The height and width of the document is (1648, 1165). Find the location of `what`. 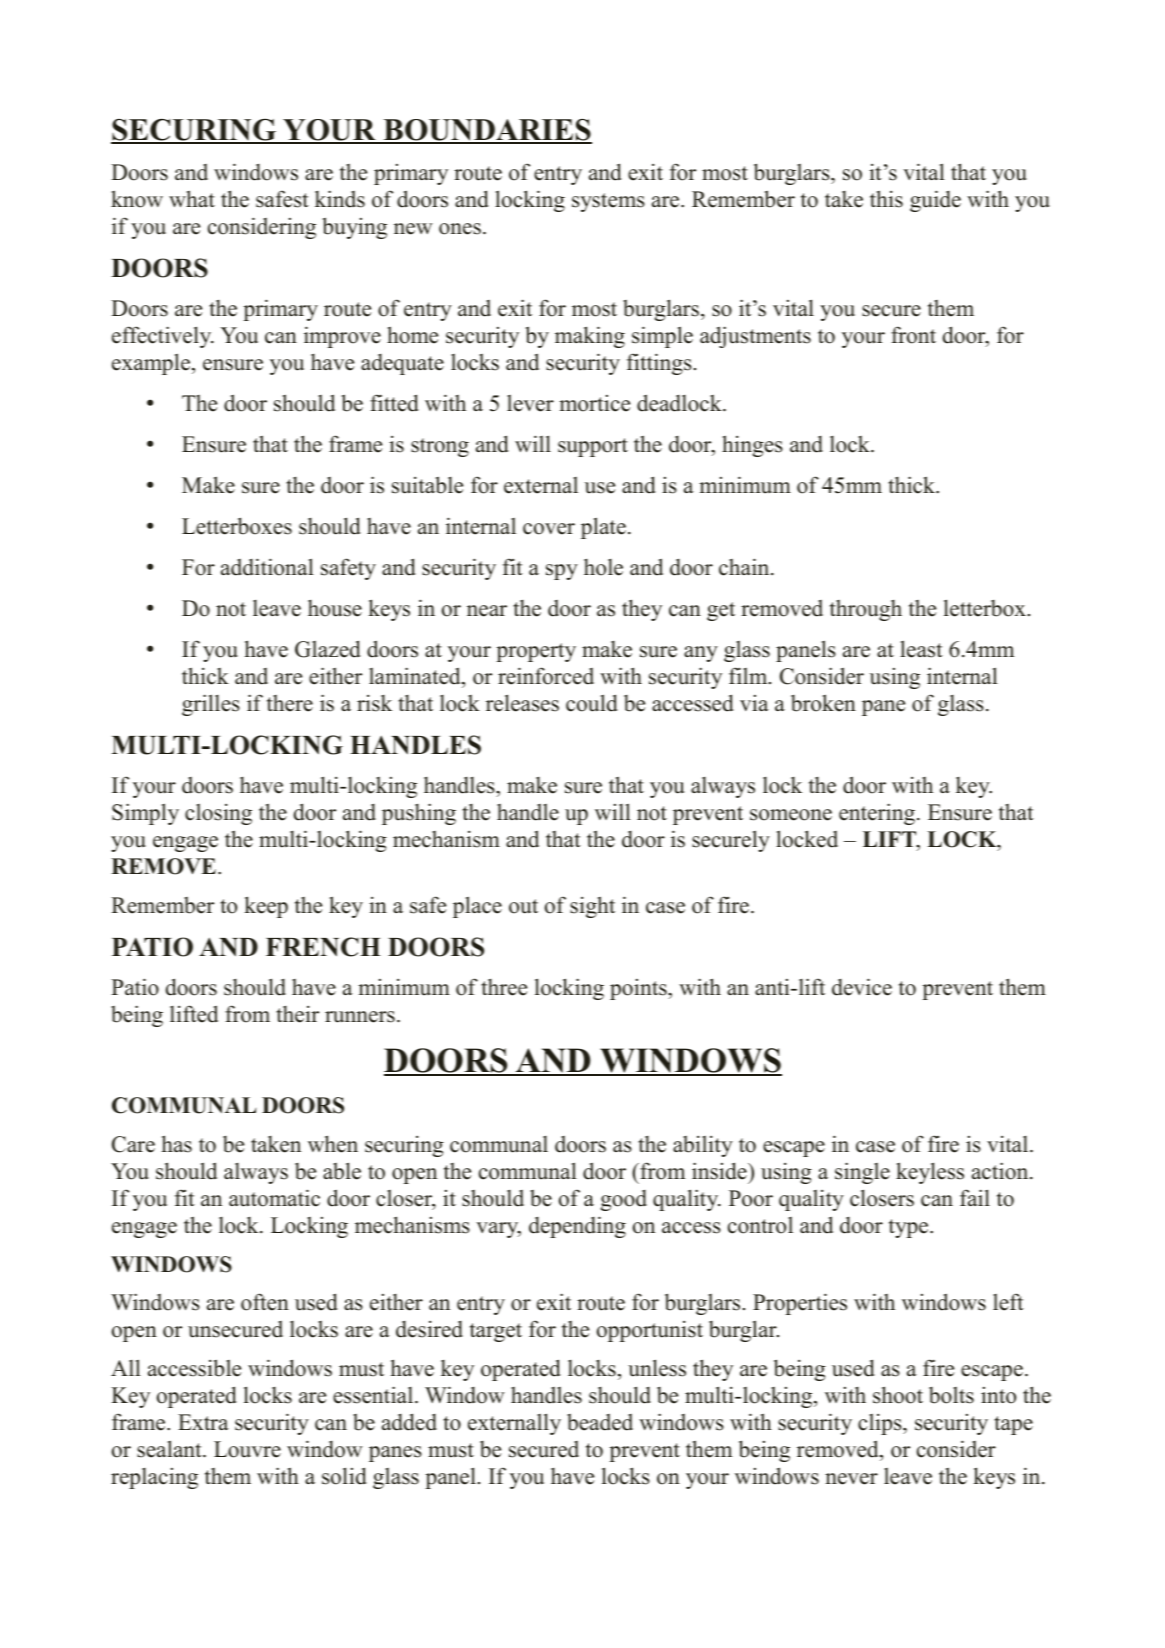

what is located at coordinates (192, 198).
